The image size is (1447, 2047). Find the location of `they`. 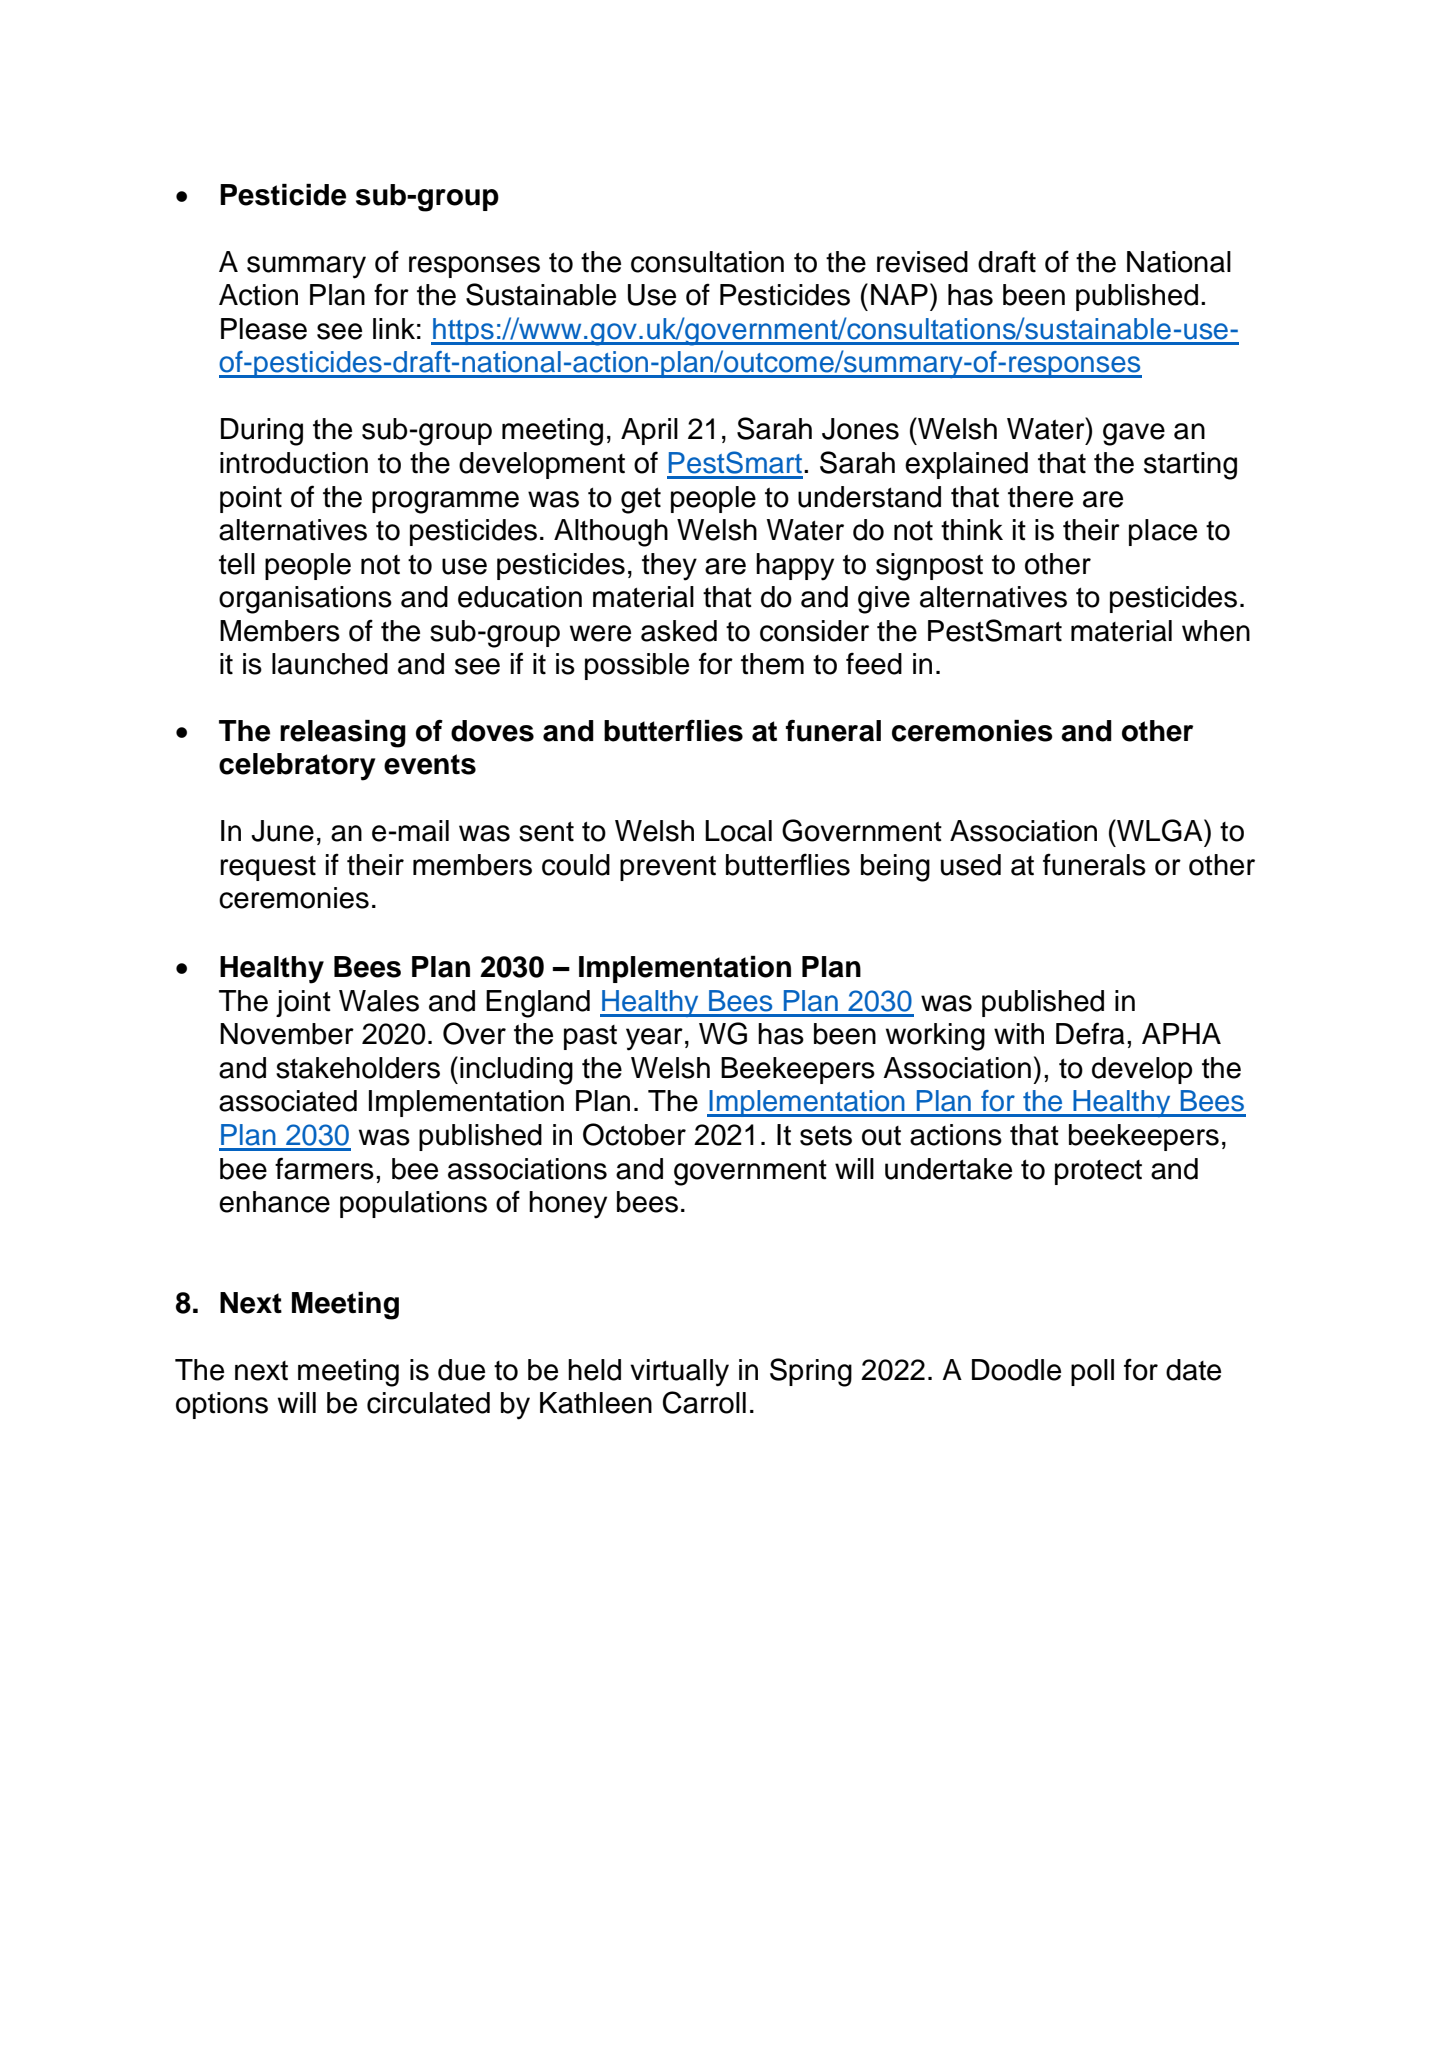

they is located at coordinates (669, 567).
